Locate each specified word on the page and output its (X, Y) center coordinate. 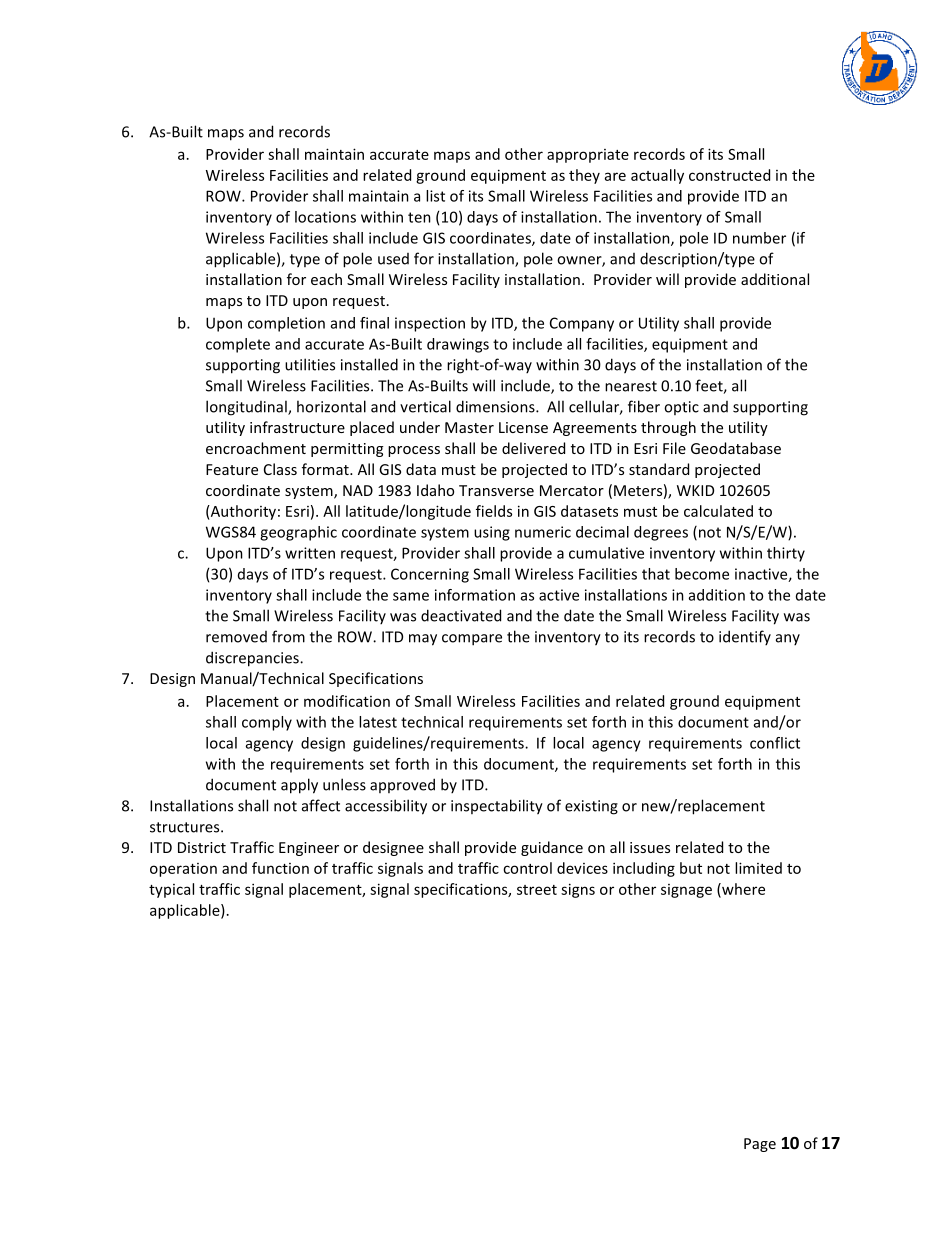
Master (469, 427)
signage (686, 891)
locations (325, 217)
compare (472, 640)
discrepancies (253, 659)
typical (171, 890)
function (280, 868)
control (527, 868)
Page (760, 1145)
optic (681, 408)
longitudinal (247, 408)
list (435, 196)
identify (745, 637)
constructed (729, 175)
